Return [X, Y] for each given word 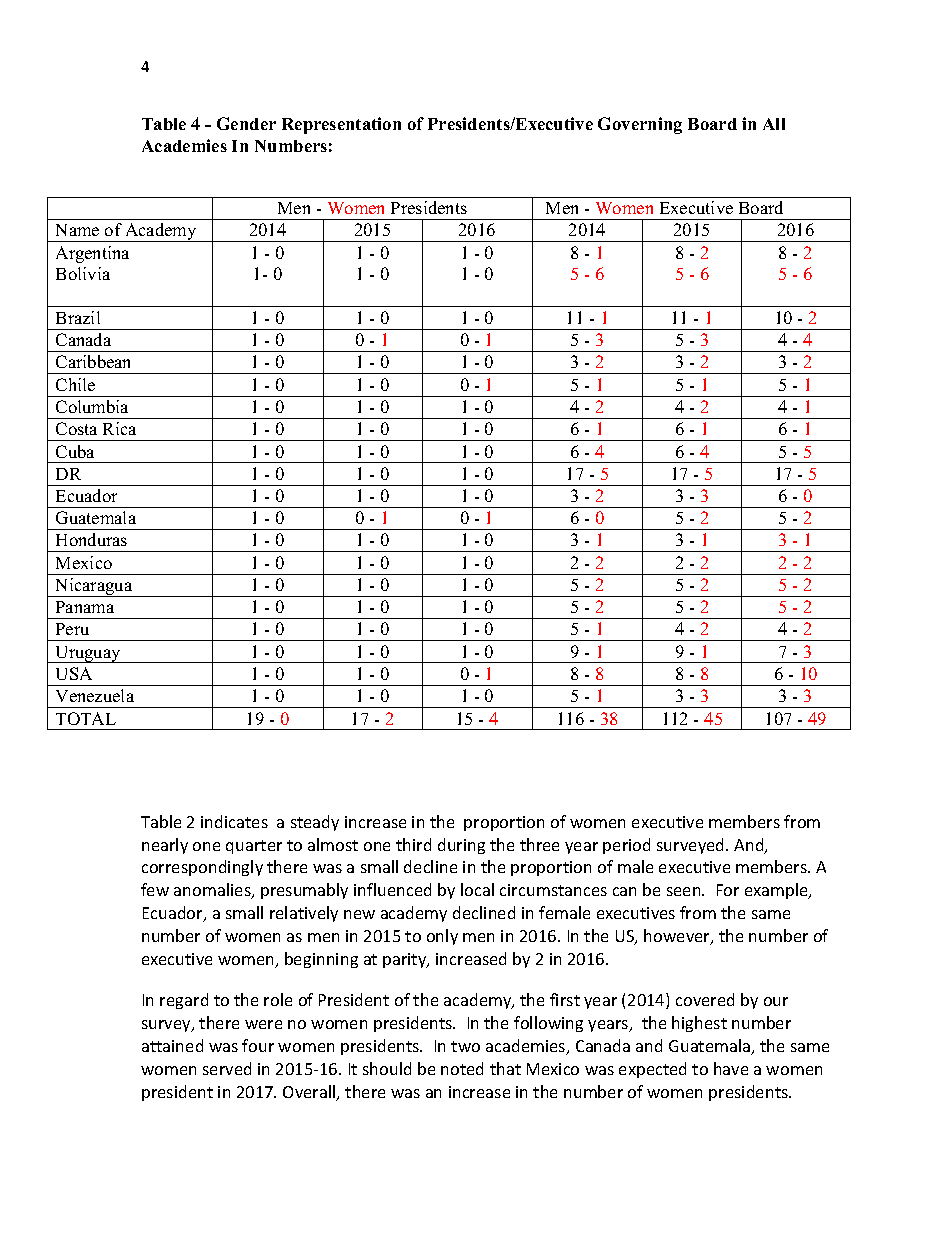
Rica [119, 428]
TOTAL [86, 718]
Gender [246, 123]
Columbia [92, 406]
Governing [640, 125]
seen [685, 891]
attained [172, 1045]
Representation [341, 125]
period [626, 846]
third [413, 844]
